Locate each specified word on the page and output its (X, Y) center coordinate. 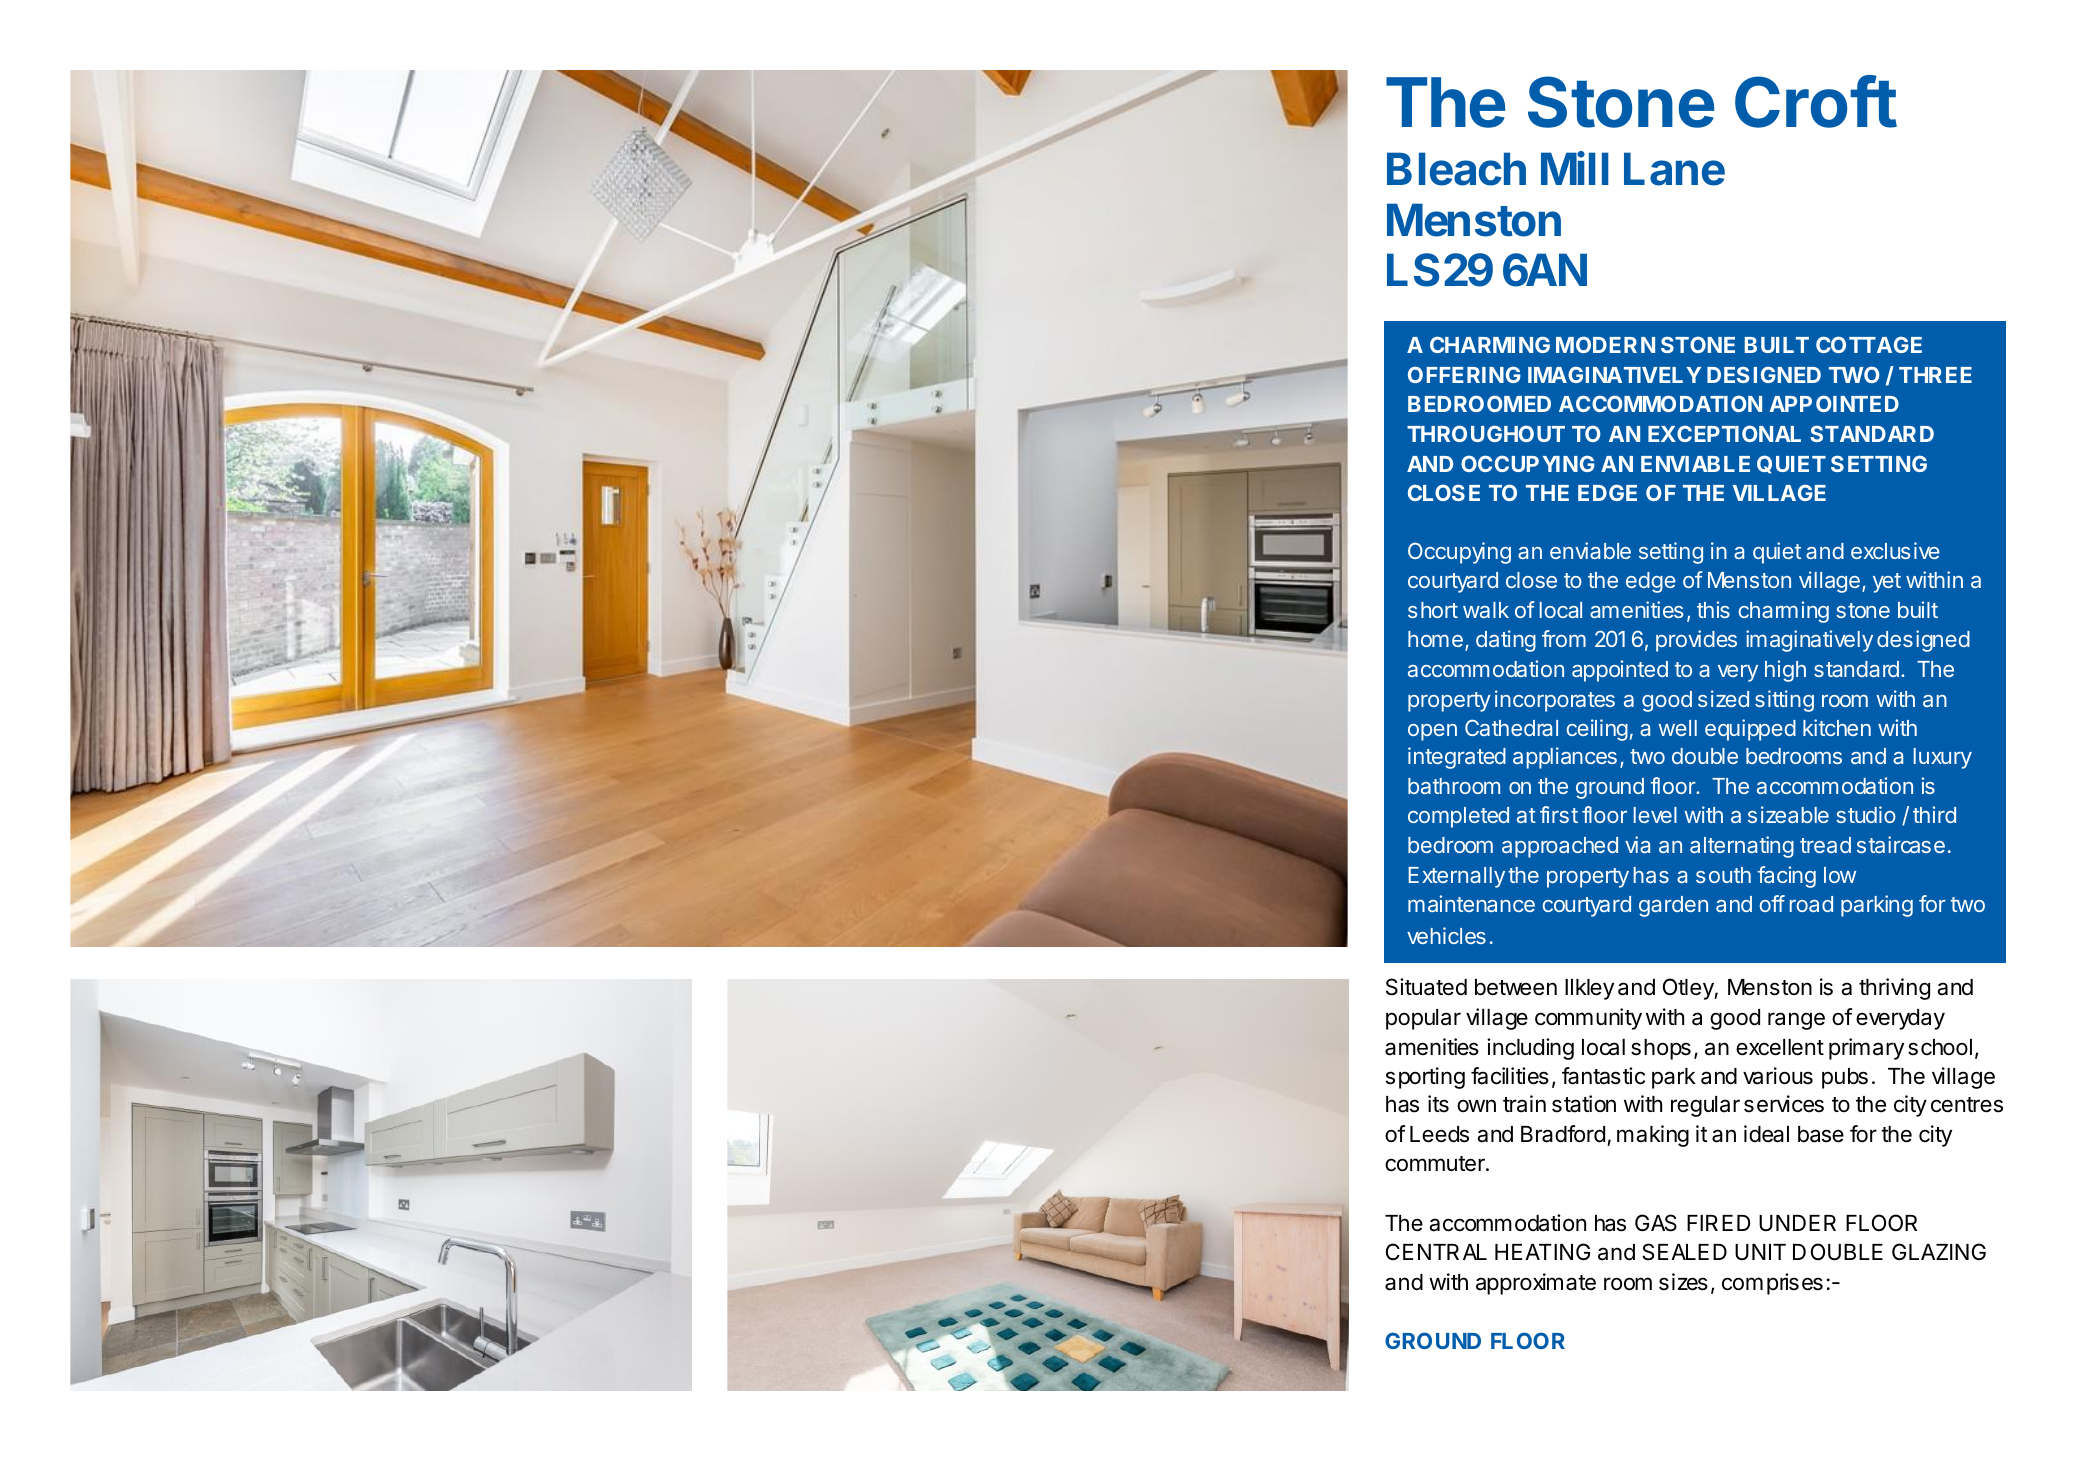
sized (1723, 698)
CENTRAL (1436, 1251)
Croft (1816, 101)
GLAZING (1939, 1251)
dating (1506, 641)
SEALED (1684, 1252)
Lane (1674, 169)
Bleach (1456, 169)
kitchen (1837, 727)
